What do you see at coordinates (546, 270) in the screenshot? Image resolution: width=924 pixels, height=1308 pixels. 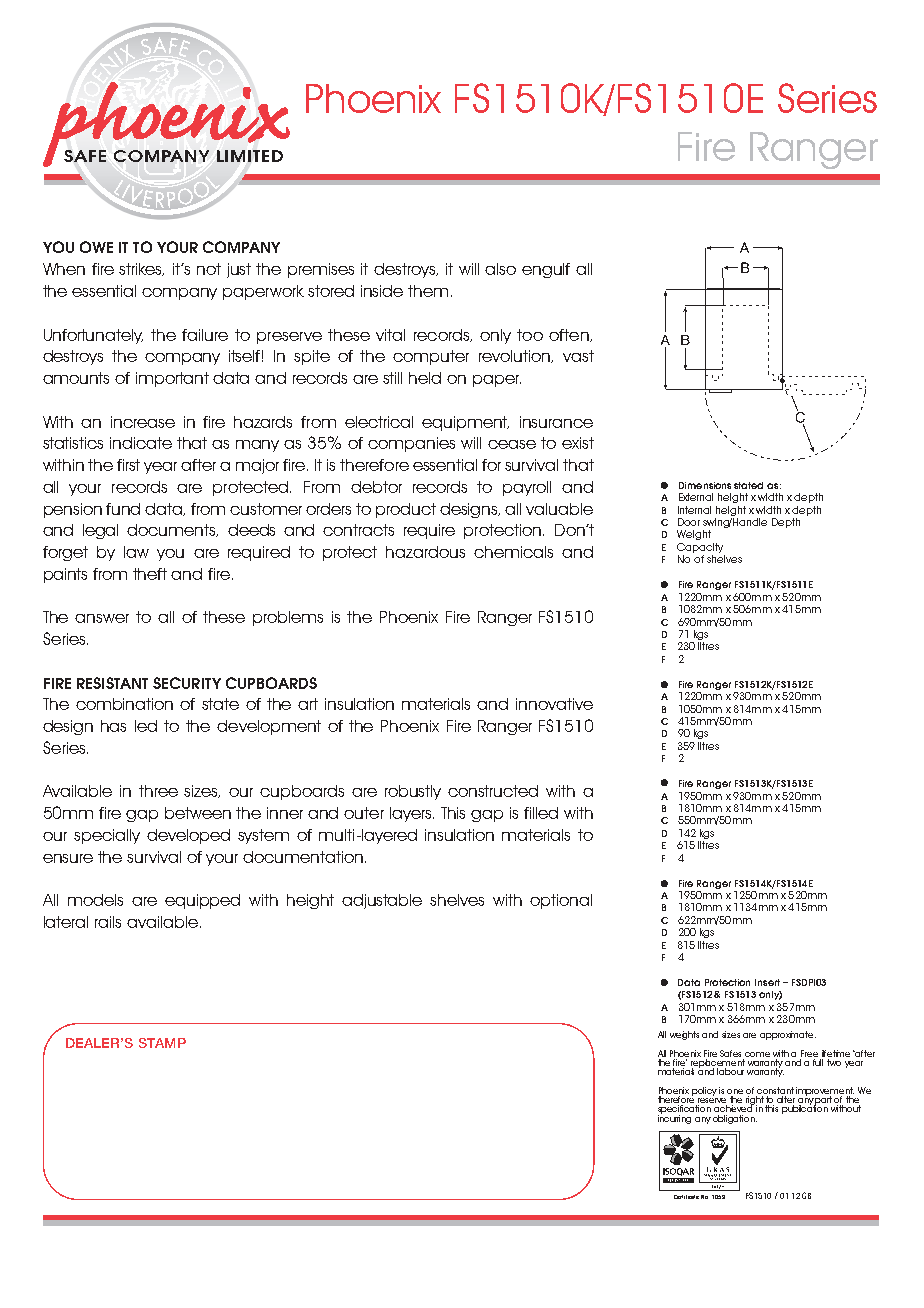 I see `engulf` at bounding box center [546, 270].
